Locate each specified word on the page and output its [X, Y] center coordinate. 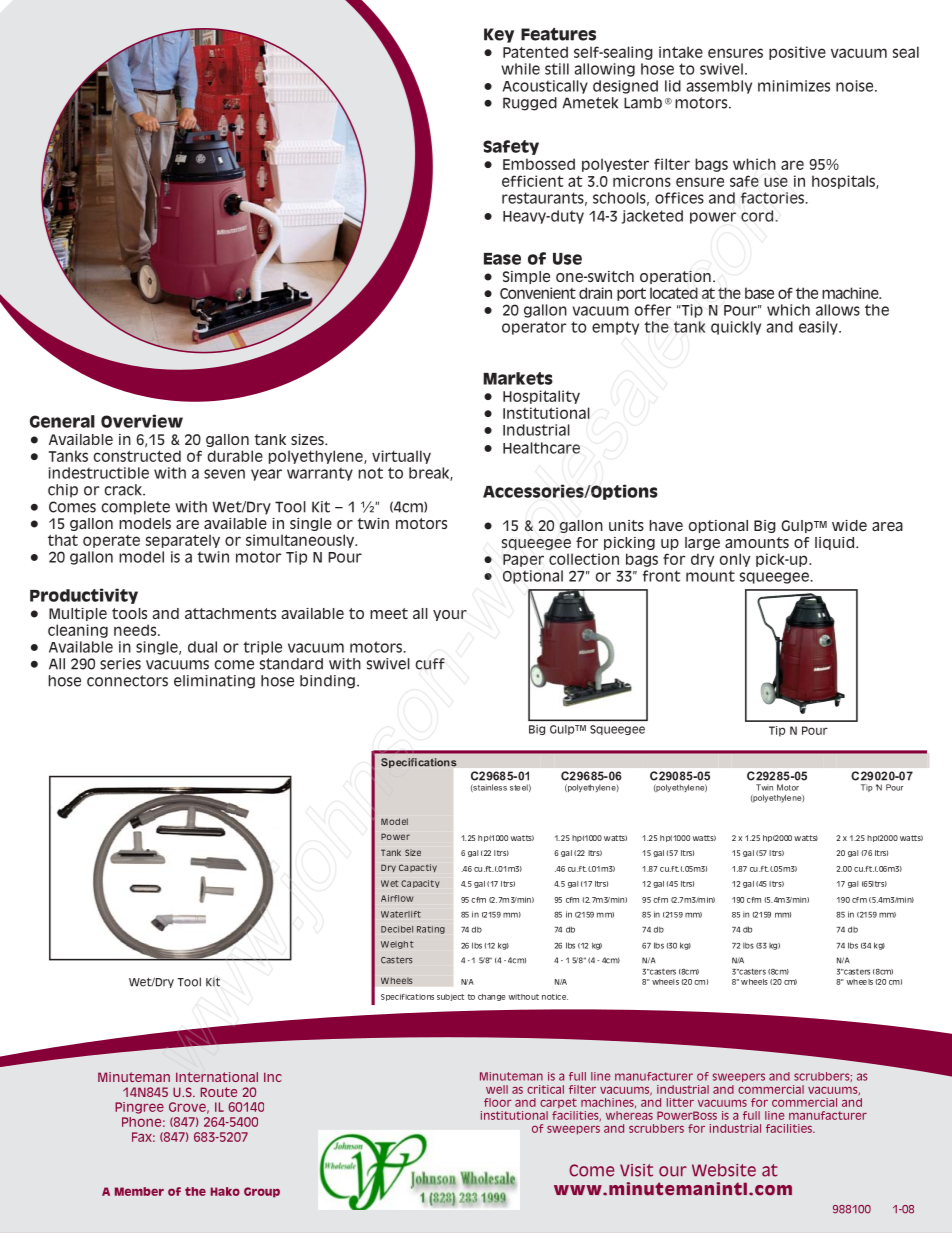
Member [139, 1191]
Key [499, 35]
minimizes [794, 86]
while [520, 69]
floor [498, 1102]
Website [724, 1170]
